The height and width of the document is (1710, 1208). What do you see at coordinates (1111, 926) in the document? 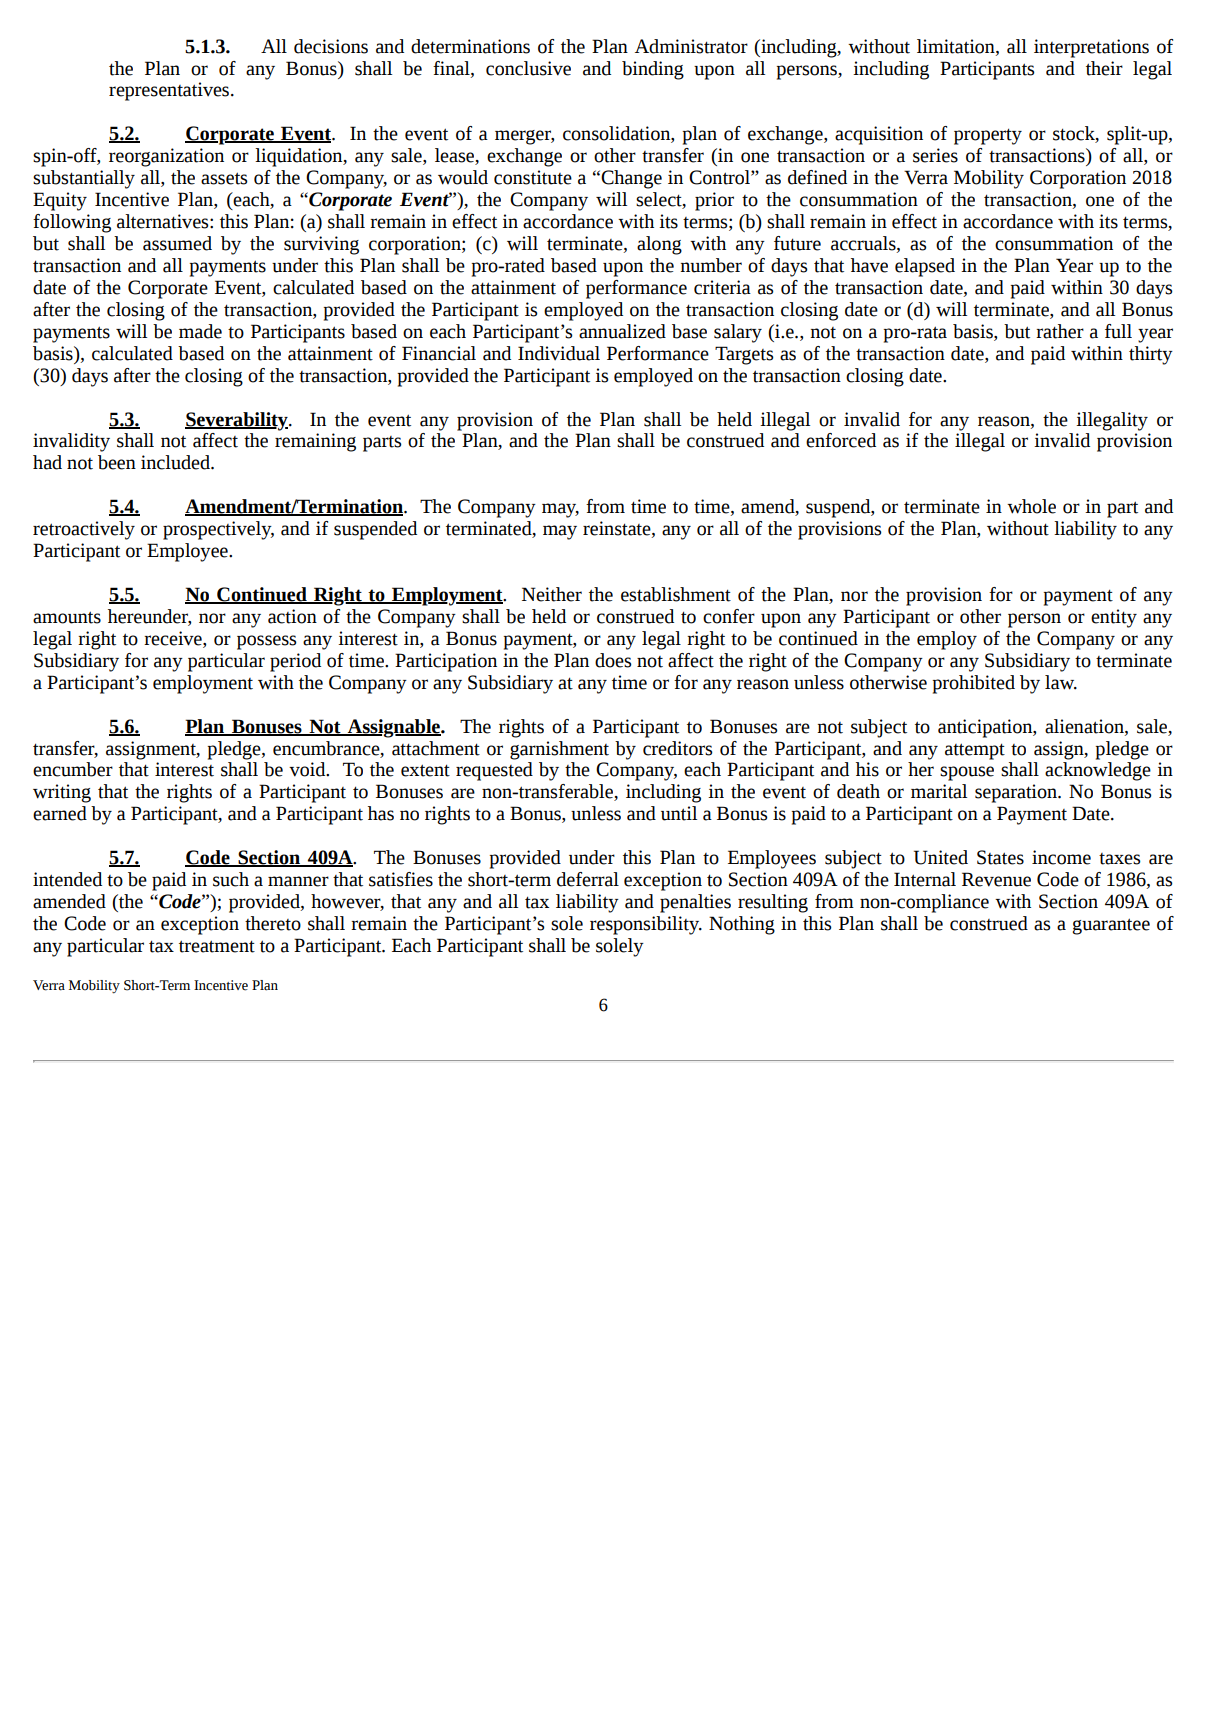
I see `guarantee` at bounding box center [1111, 926].
